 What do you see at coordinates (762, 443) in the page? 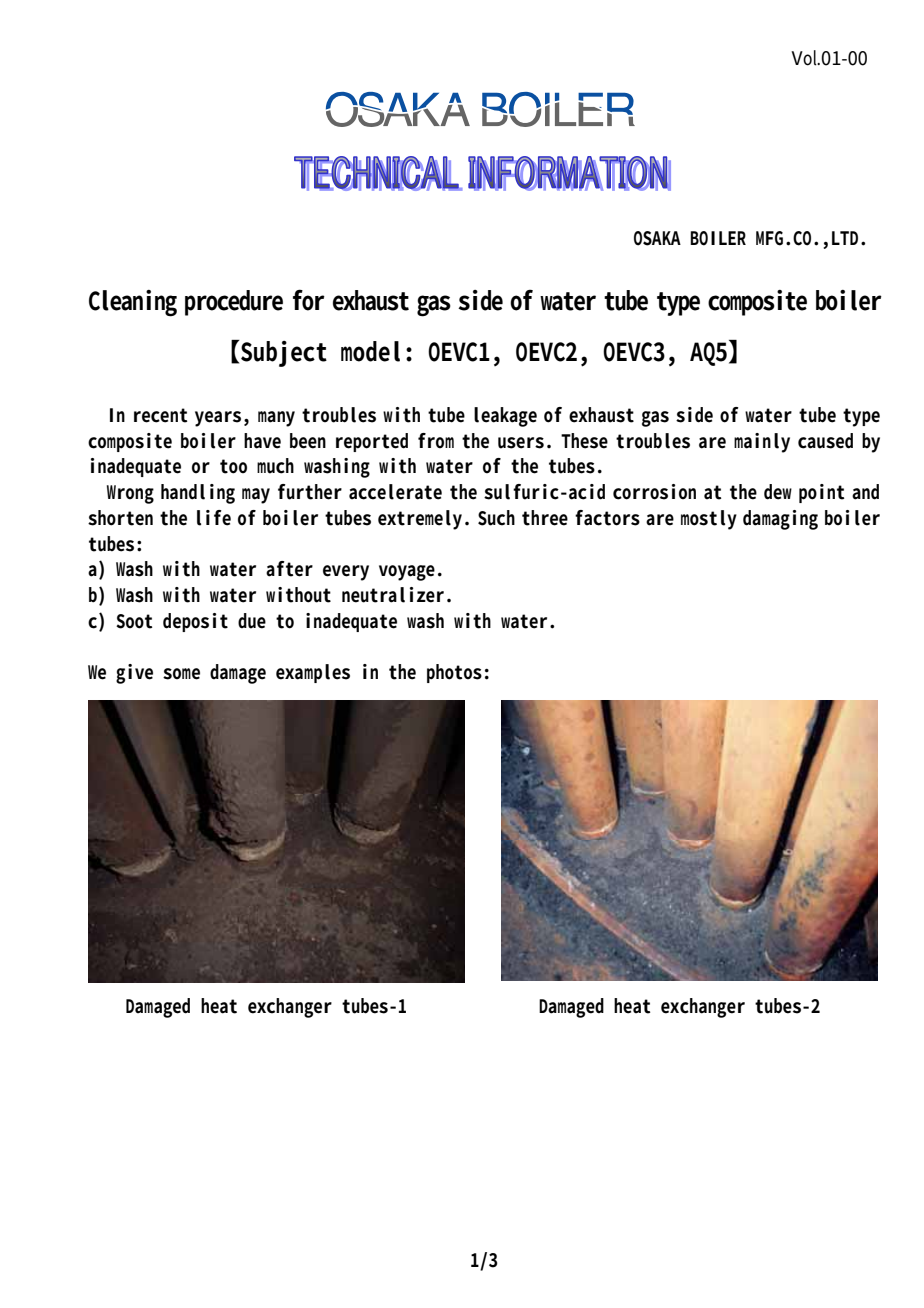
I see `mainly` at bounding box center [762, 443].
